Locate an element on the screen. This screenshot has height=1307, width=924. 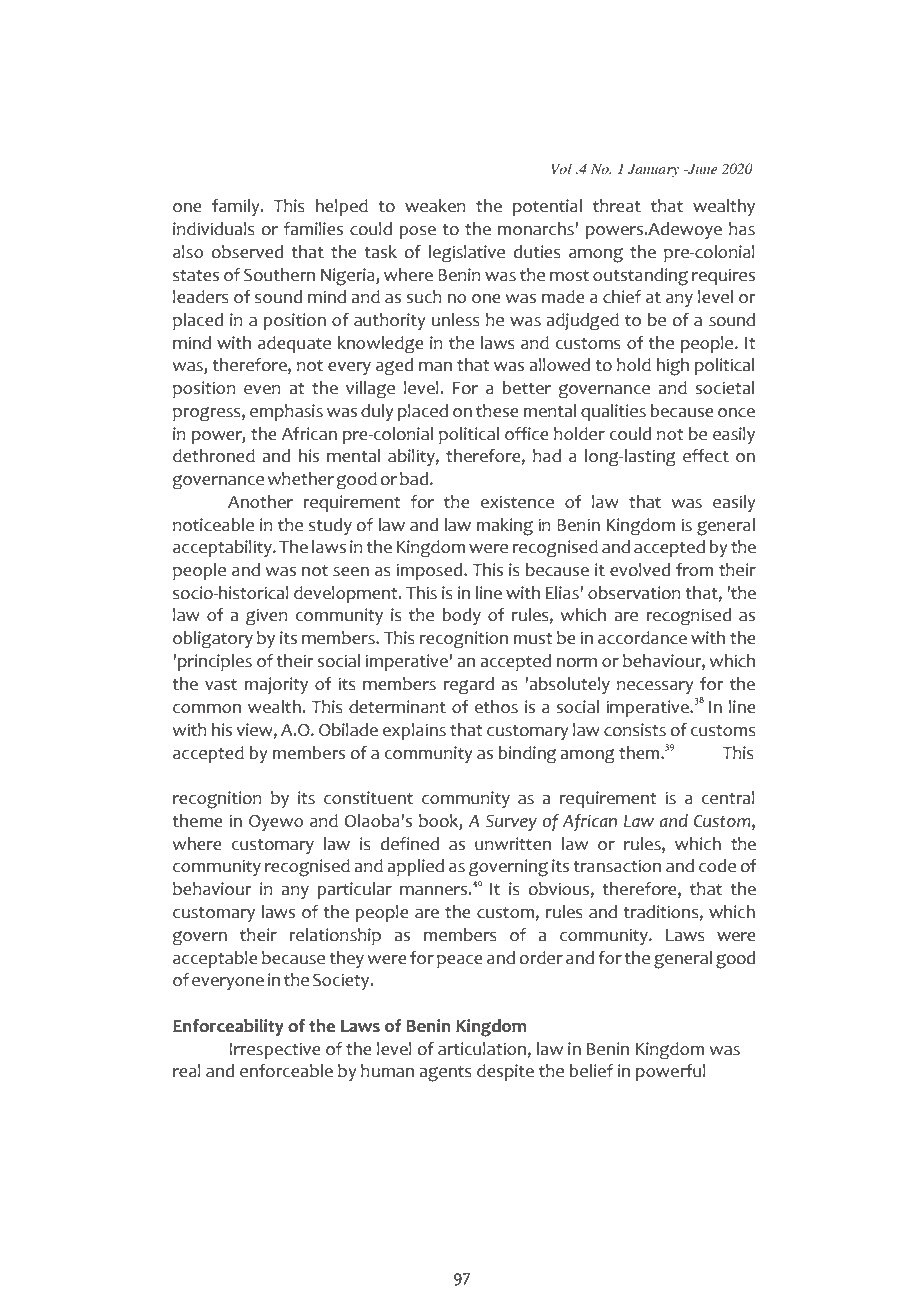
existence is located at coordinates (517, 502).
